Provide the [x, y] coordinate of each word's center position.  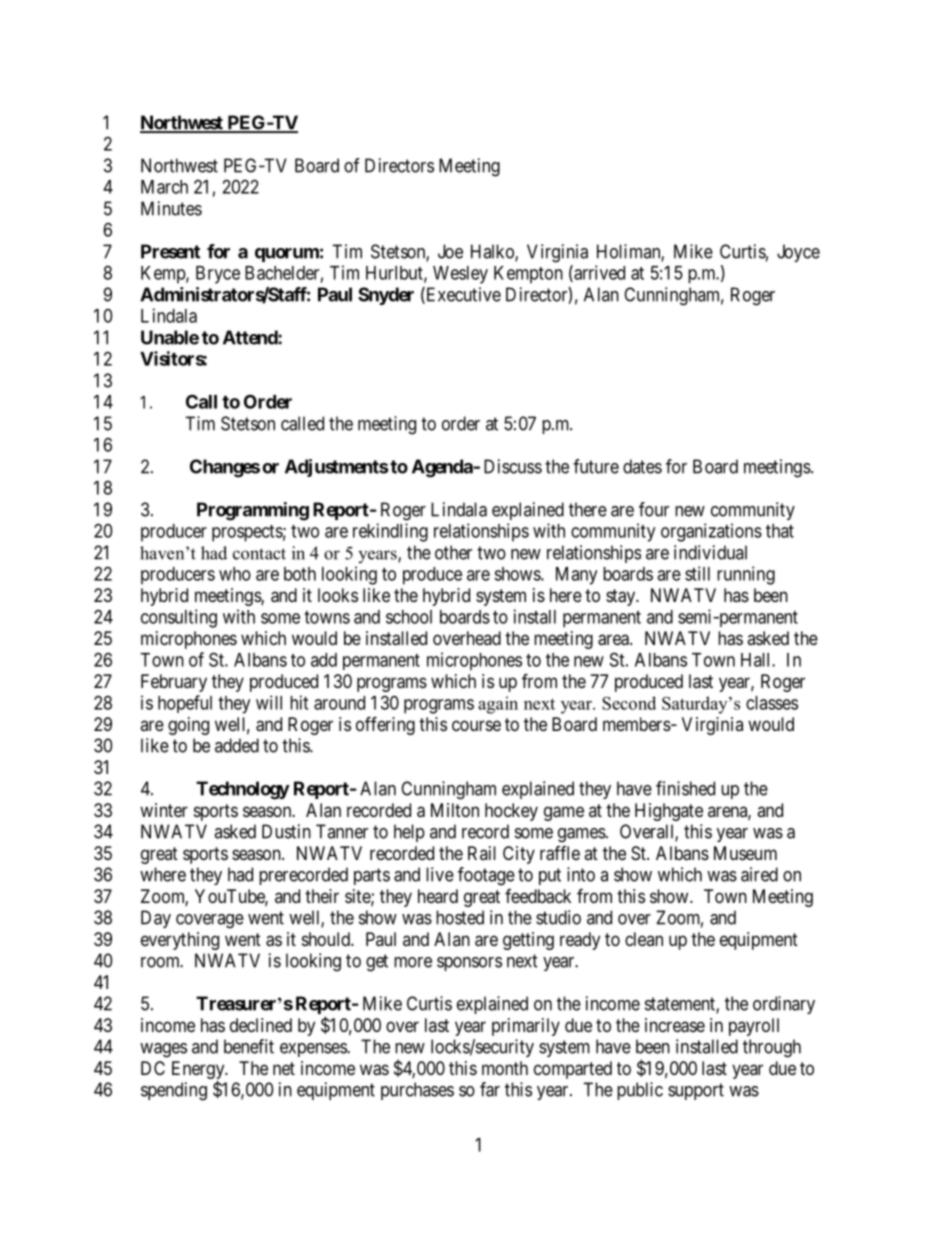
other [453, 552]
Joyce [798, 253]
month [505, 1068]
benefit [249, 1046]
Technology [243, 790]
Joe [450, 251]
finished [685, 788]
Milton [455, 810]
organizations [711, 532]
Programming [253, 511]
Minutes [171, 208]
